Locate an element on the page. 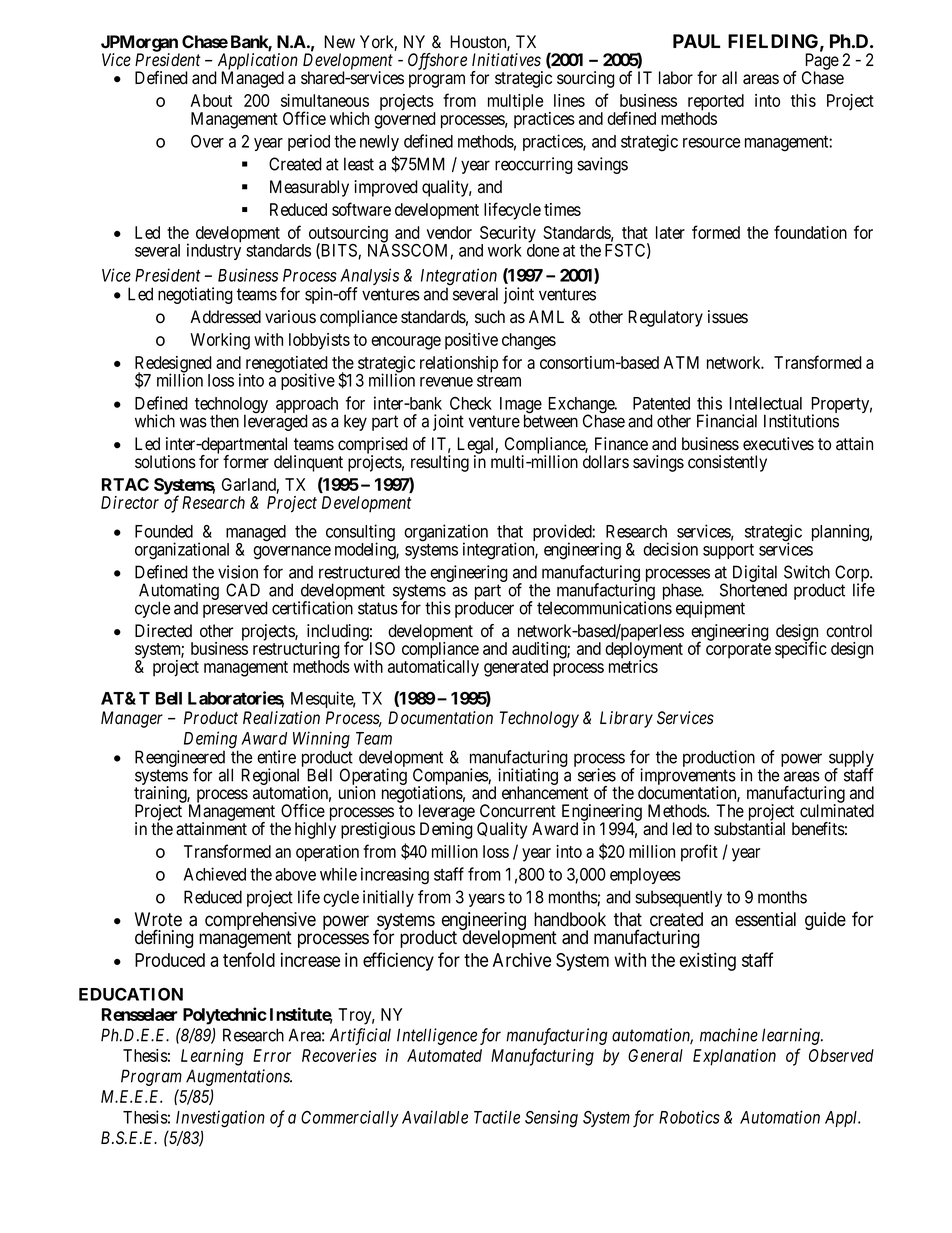 The height and width of the image is (1233, 952). Augmentations is located at coordinates (239, 1077).
